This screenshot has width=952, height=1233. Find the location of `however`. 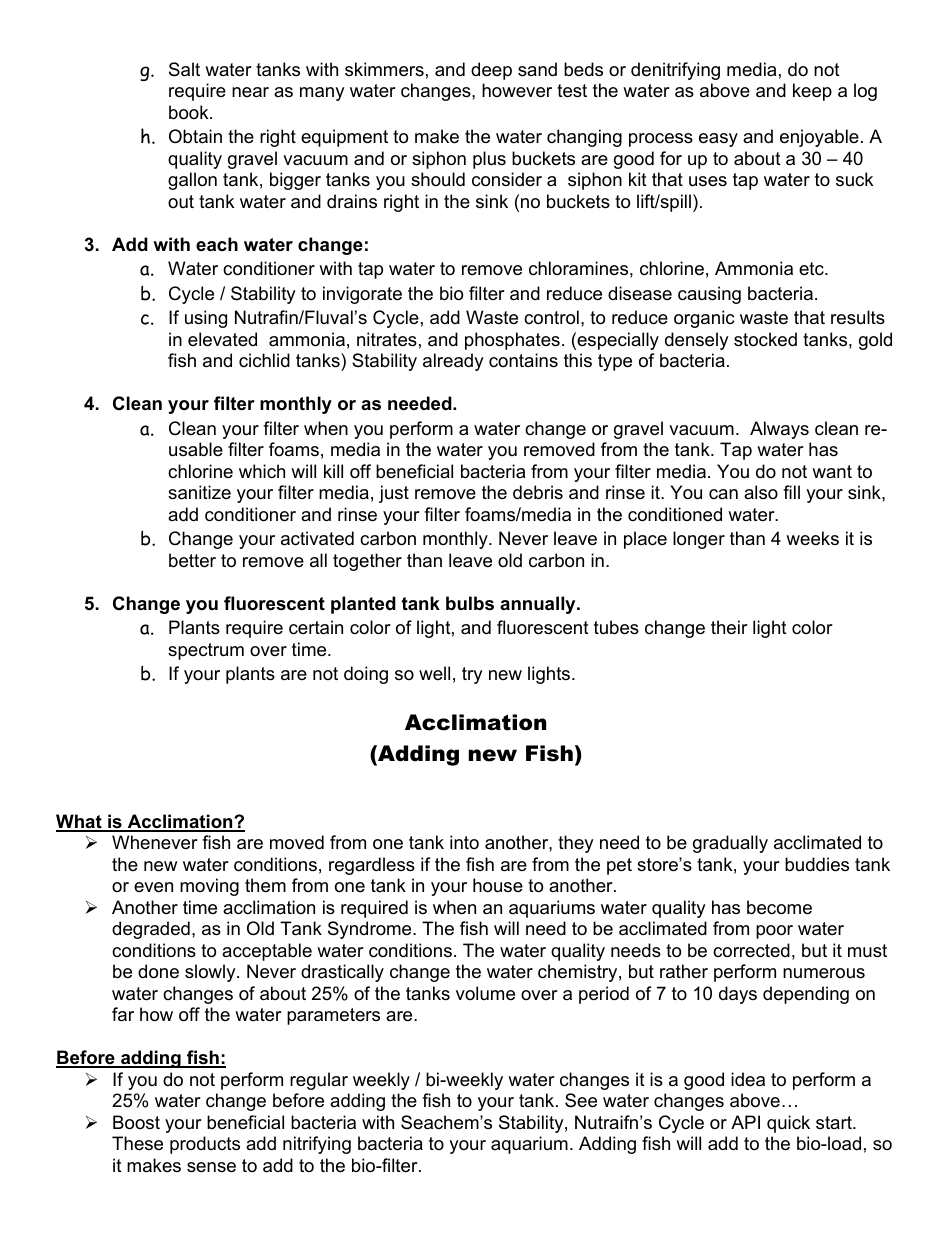

however is located at coordinates (517, 90).
